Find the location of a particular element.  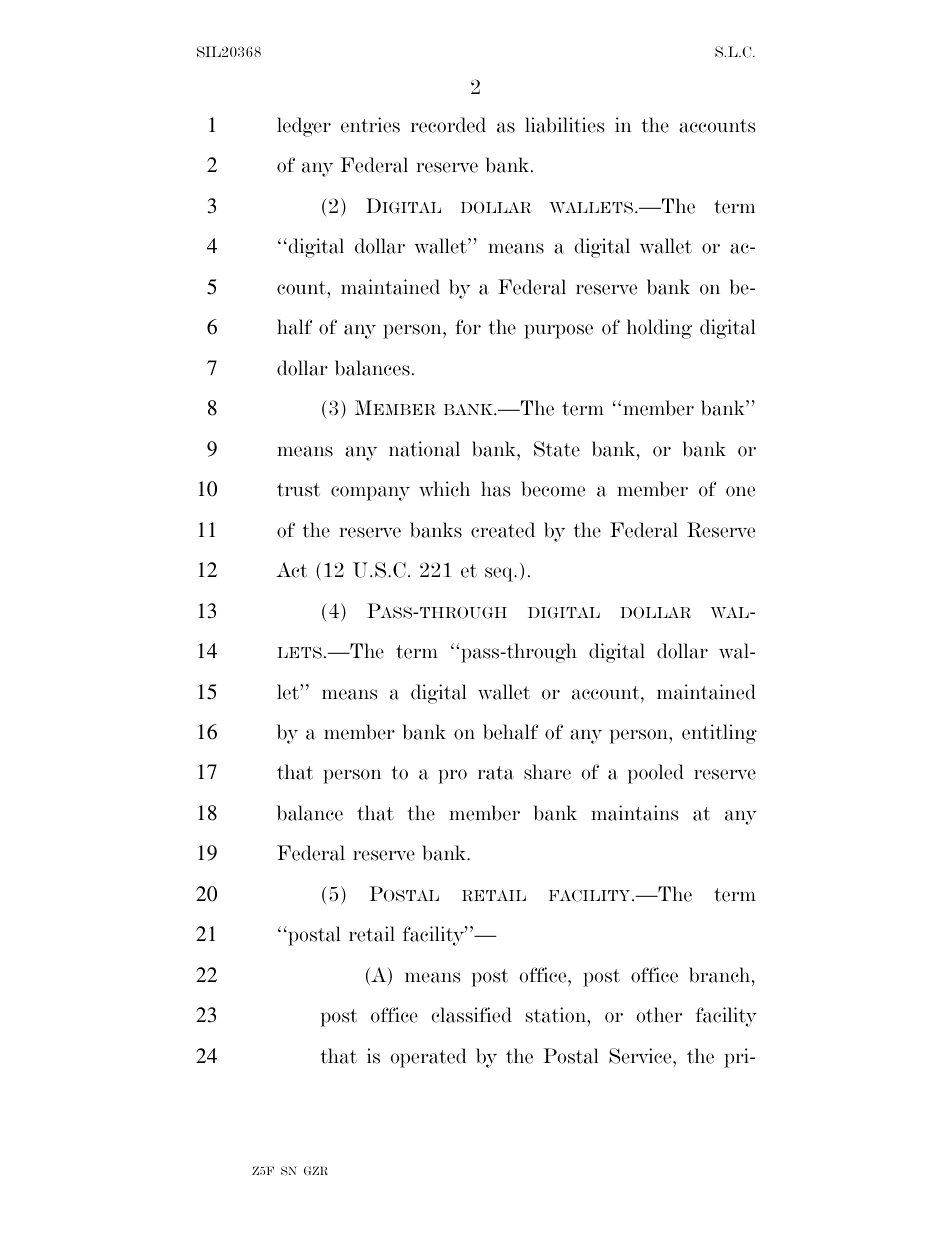

seq is located at coordinates (500, 574).
